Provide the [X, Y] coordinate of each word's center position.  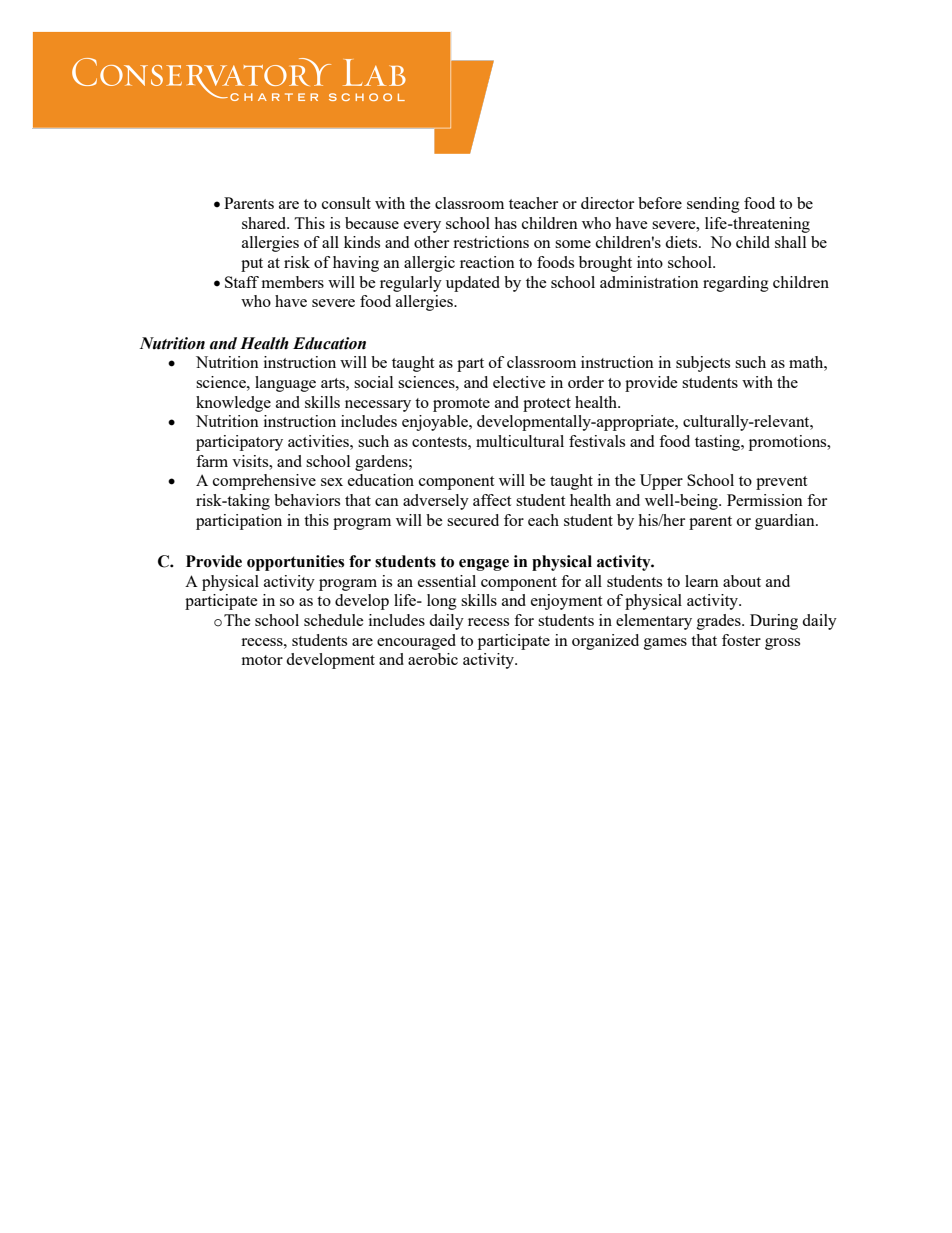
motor [262, 660]
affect [492, 500]
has [505, 223]
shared [265, 223]
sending [713, 205]
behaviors [307, 500]
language [285, 384]
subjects [703, 364]
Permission [765, 500]
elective [519, 382]
